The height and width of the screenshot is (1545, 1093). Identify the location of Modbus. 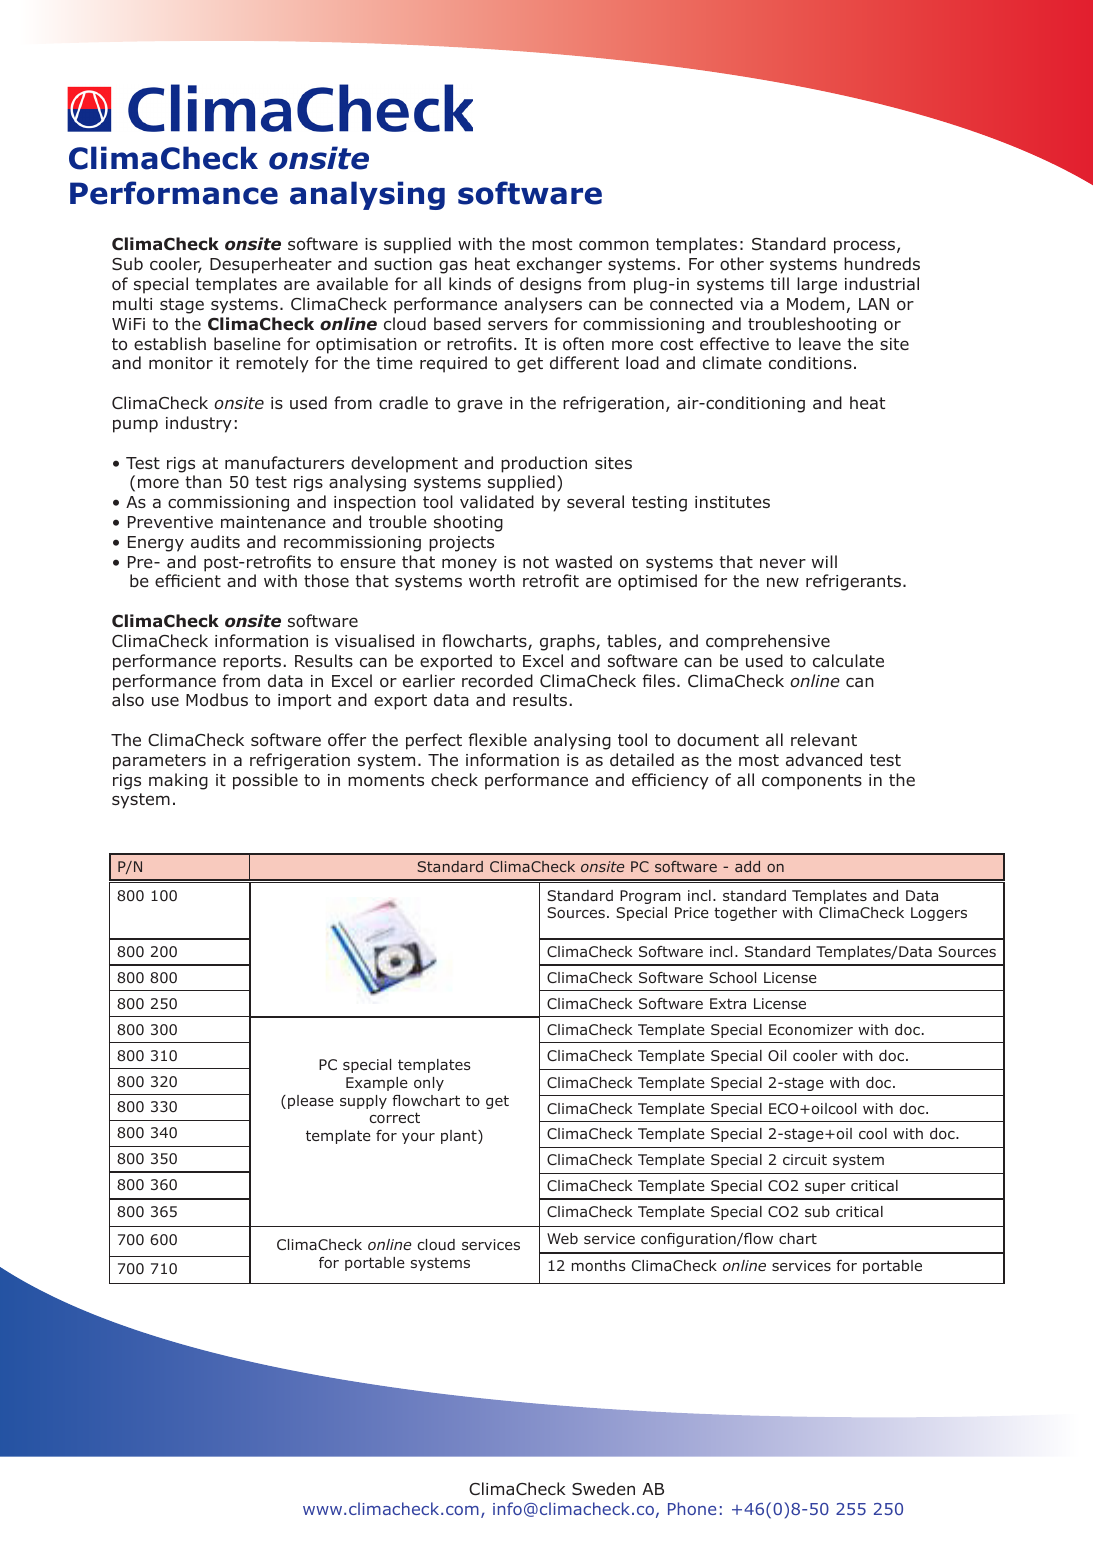
(217, 700).
